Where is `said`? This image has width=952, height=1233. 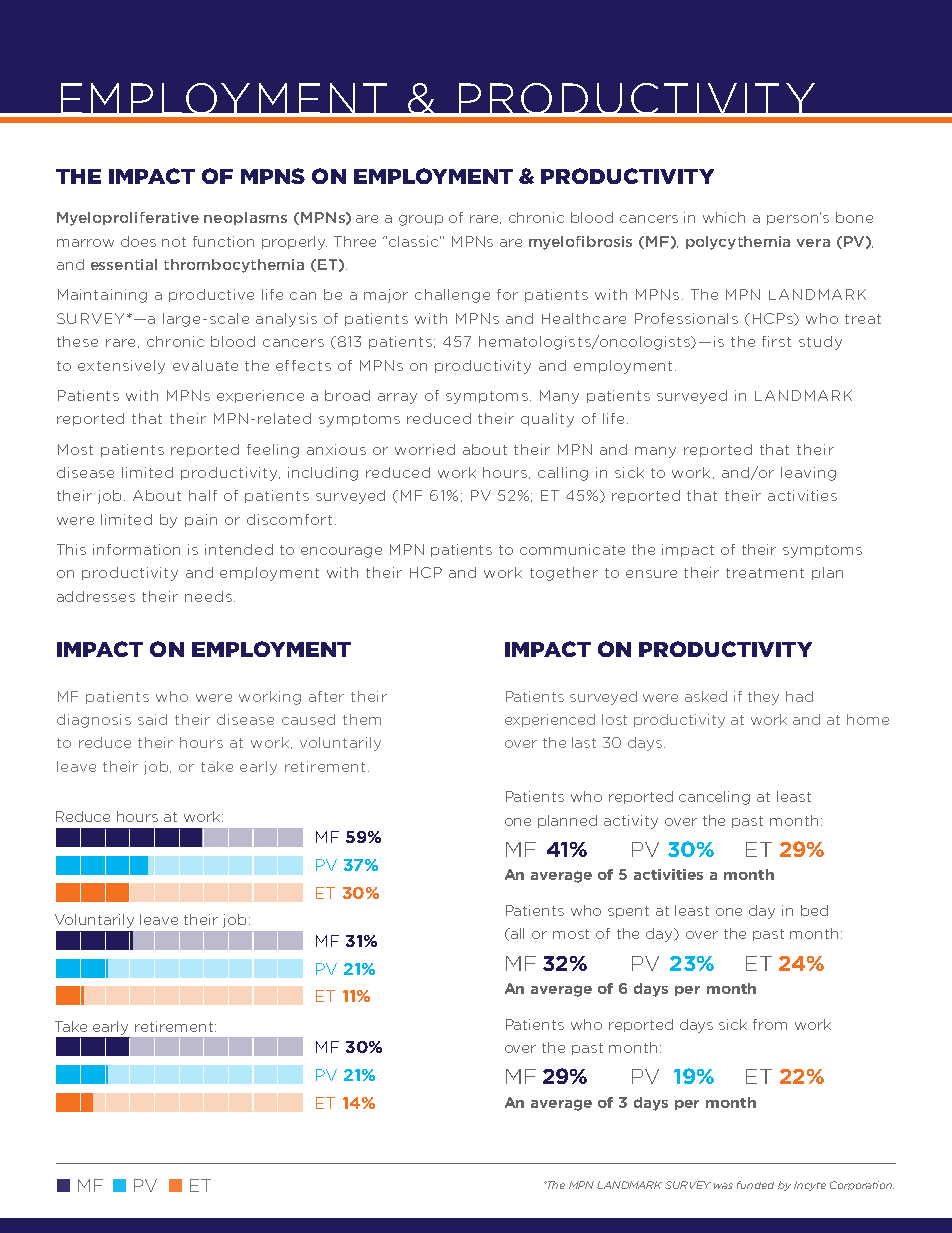
said is located at coordinates (152, 719).
